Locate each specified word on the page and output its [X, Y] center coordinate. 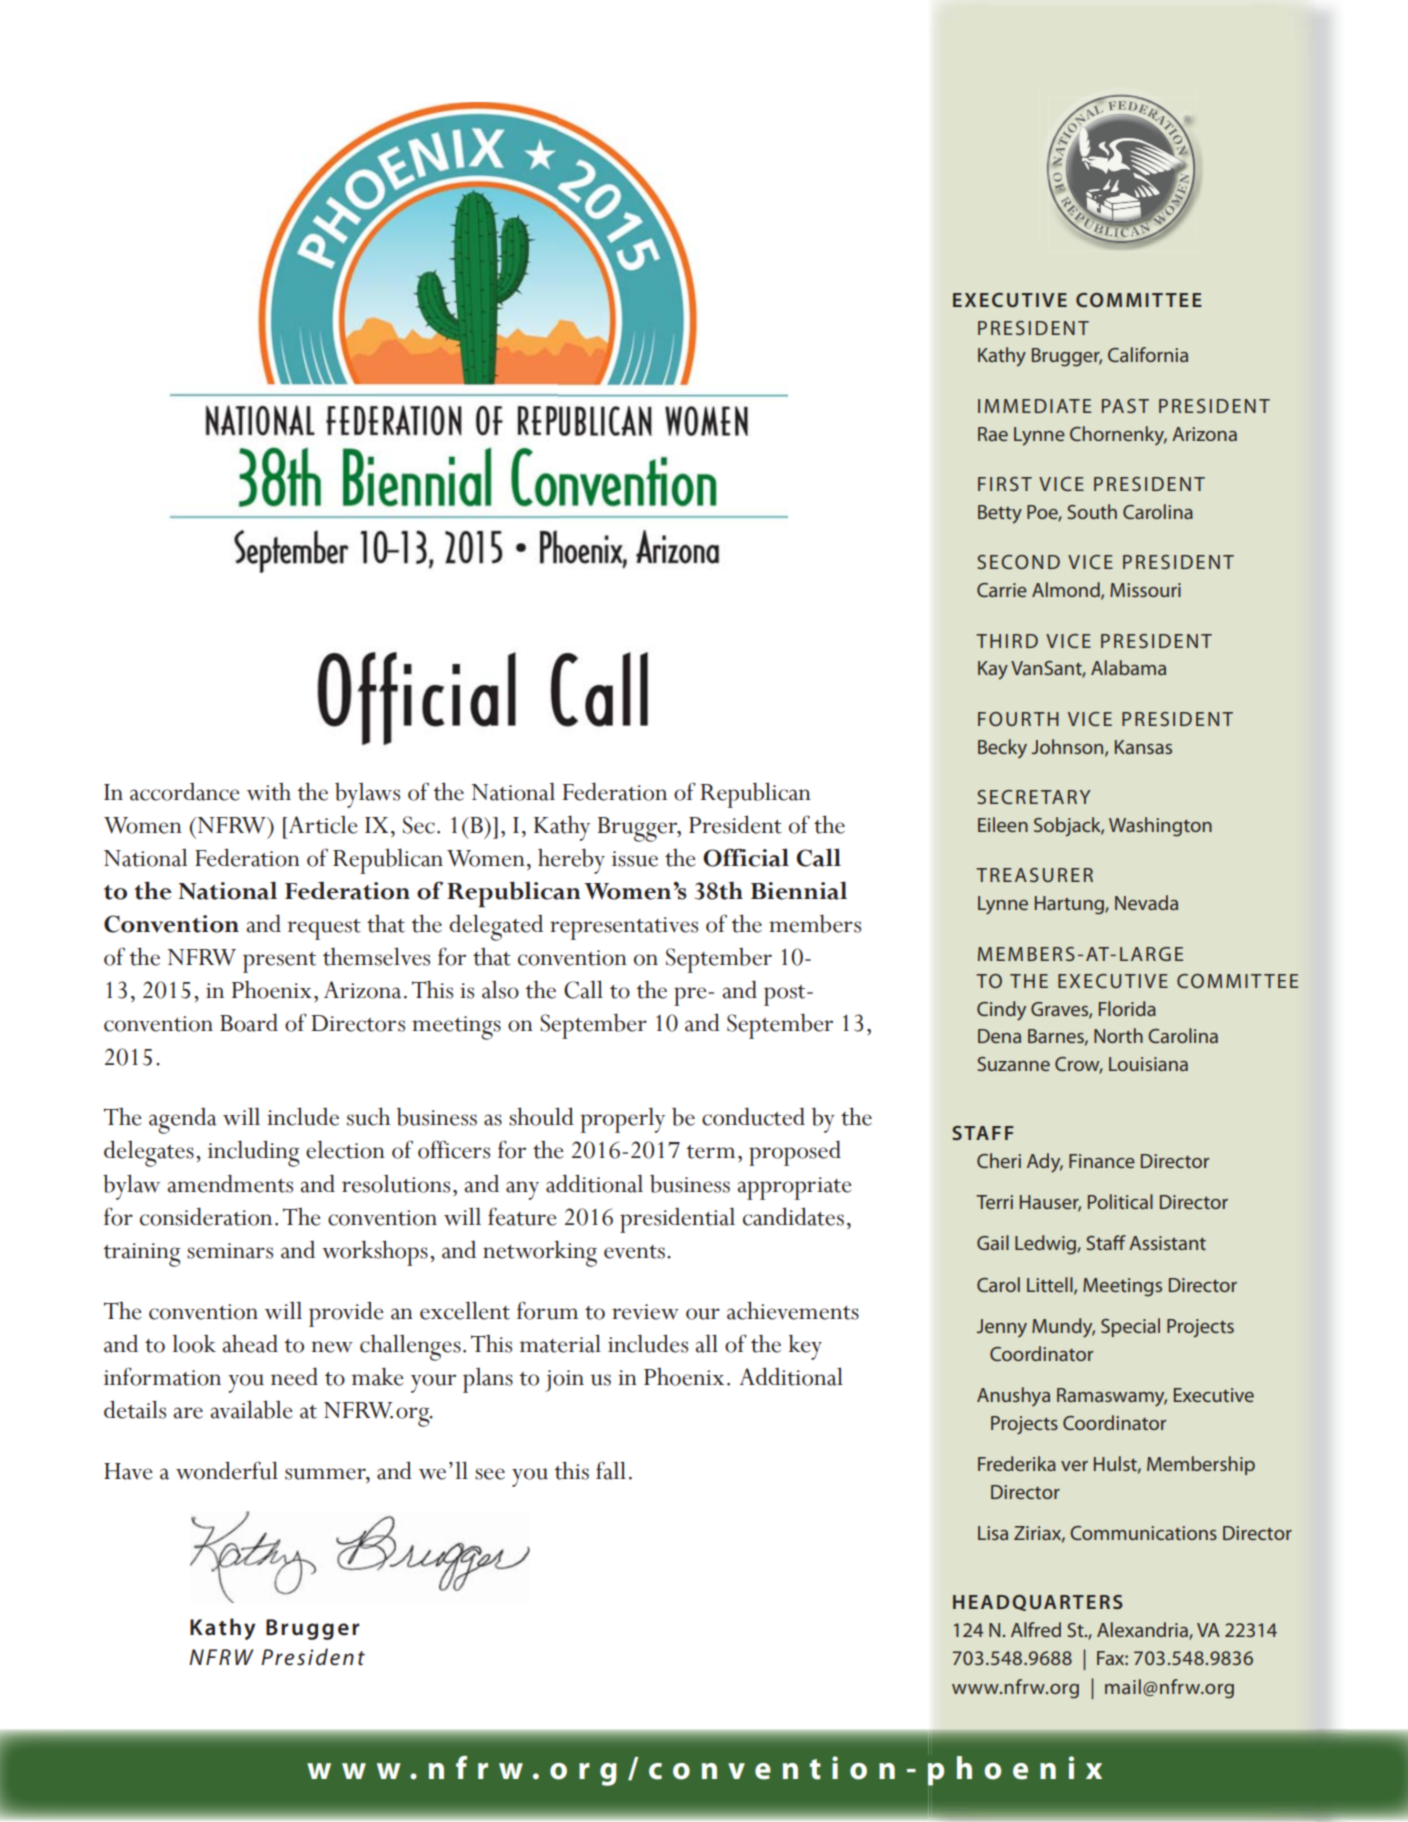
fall [611, 1470]
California [1148, 354]
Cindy [1001, 1011]
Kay [993, 670]
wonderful [227, 1470]
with [269, 792]
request [324, 929]
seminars [230, 1251]
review [645, 1312]
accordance [184, 792]
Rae [993, 434]
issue [635, 859]
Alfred [1036, 1629]
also [500, 990]
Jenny [1002, 1328]
